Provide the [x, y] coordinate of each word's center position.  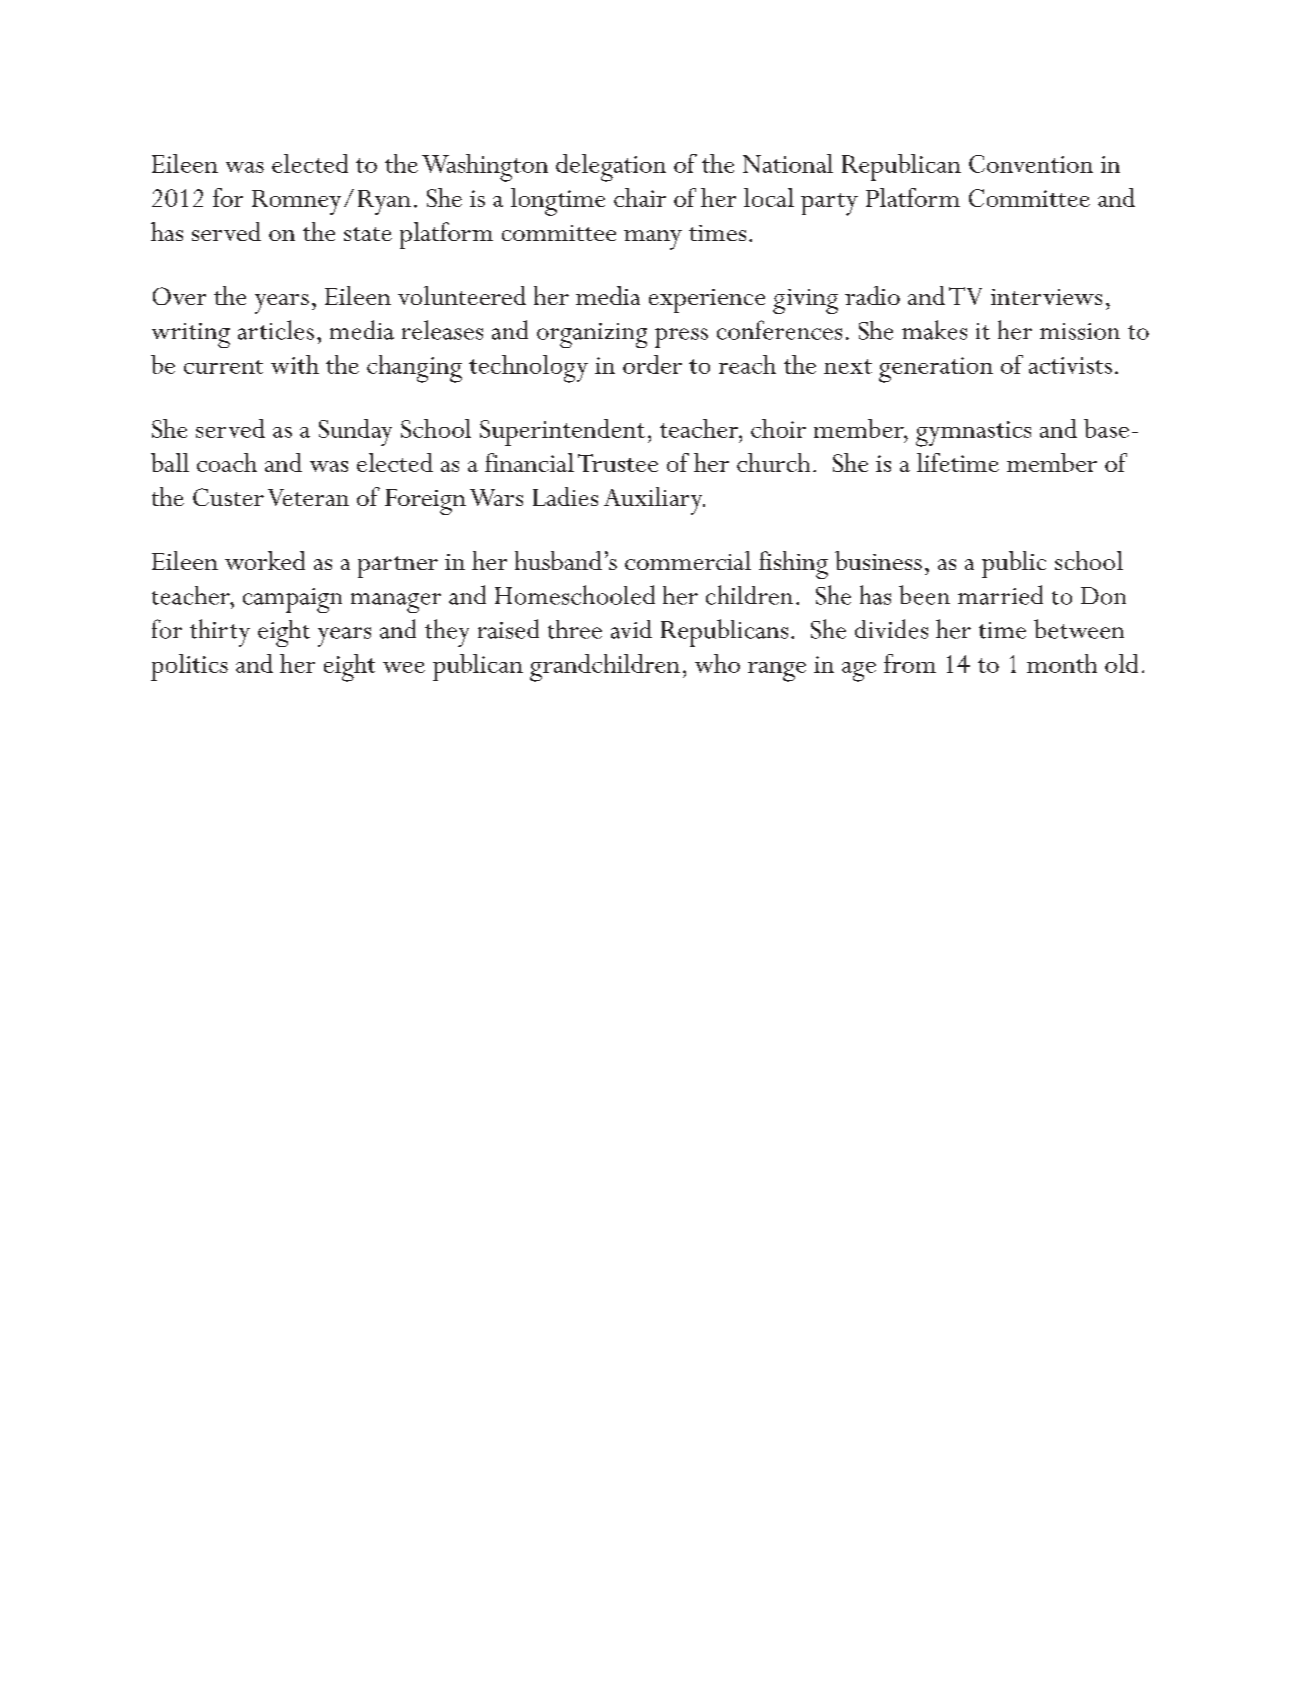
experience [707, 301]
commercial [688, 560]
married [1000, 595]
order [652, 364]
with [295, 364]
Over [179, 296]
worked [265, 560]
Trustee [618, 463]
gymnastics [973, 434]
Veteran [308, 497]
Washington [485, 168]
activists [1070, 365]
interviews [1046, 297]
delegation [611, 168]
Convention [1031, 164]
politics [189, 667]
